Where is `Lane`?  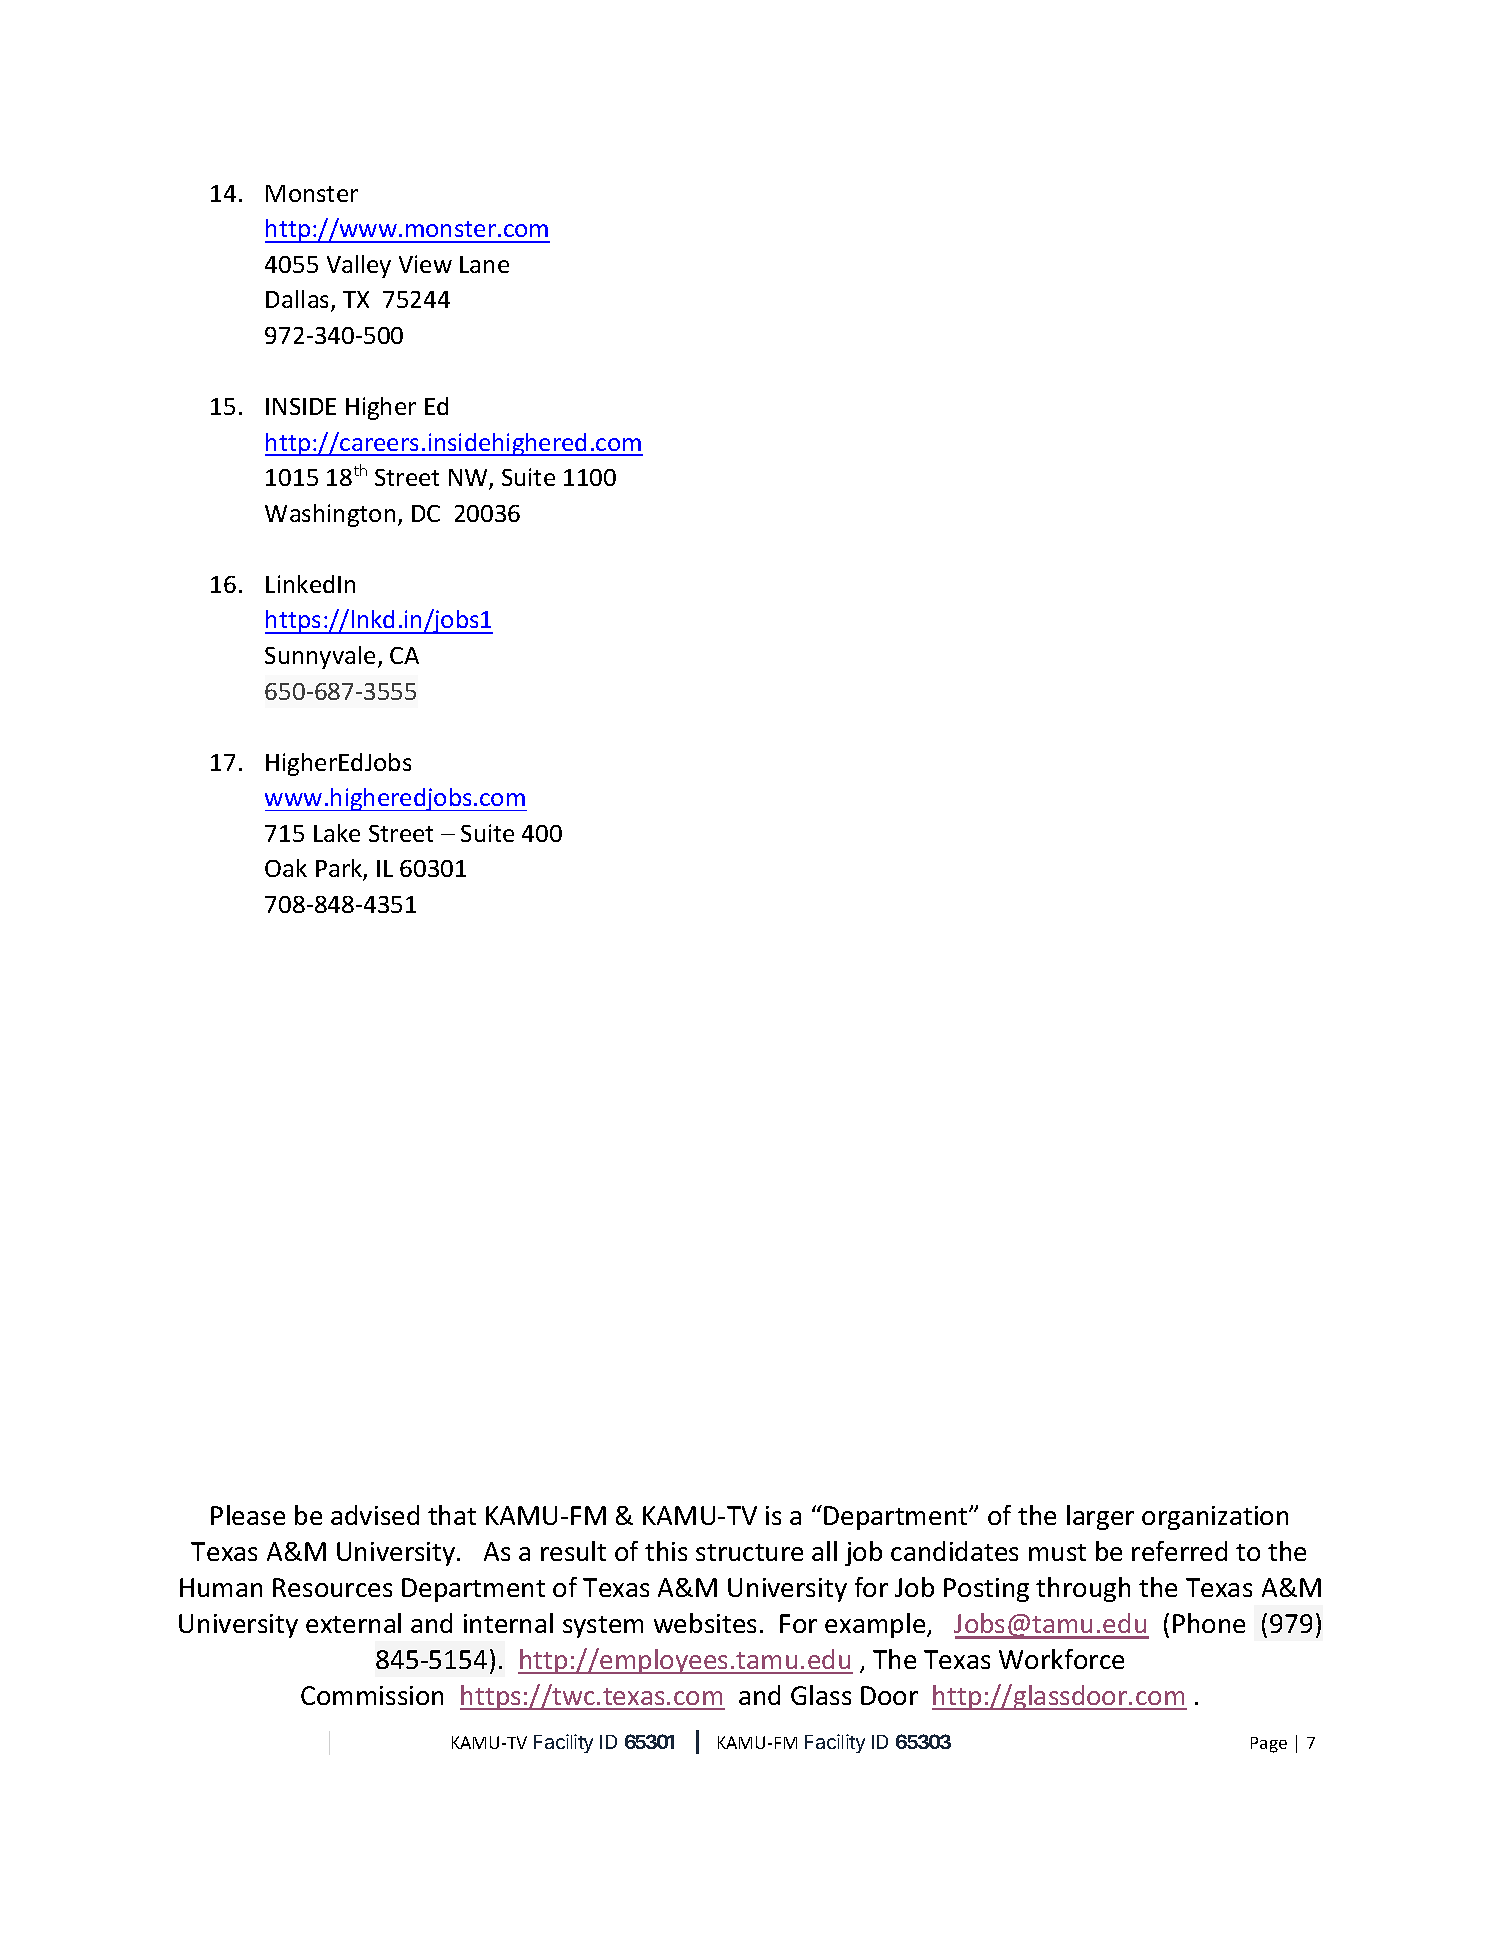
Lane is located at coordinates (484, 264).
